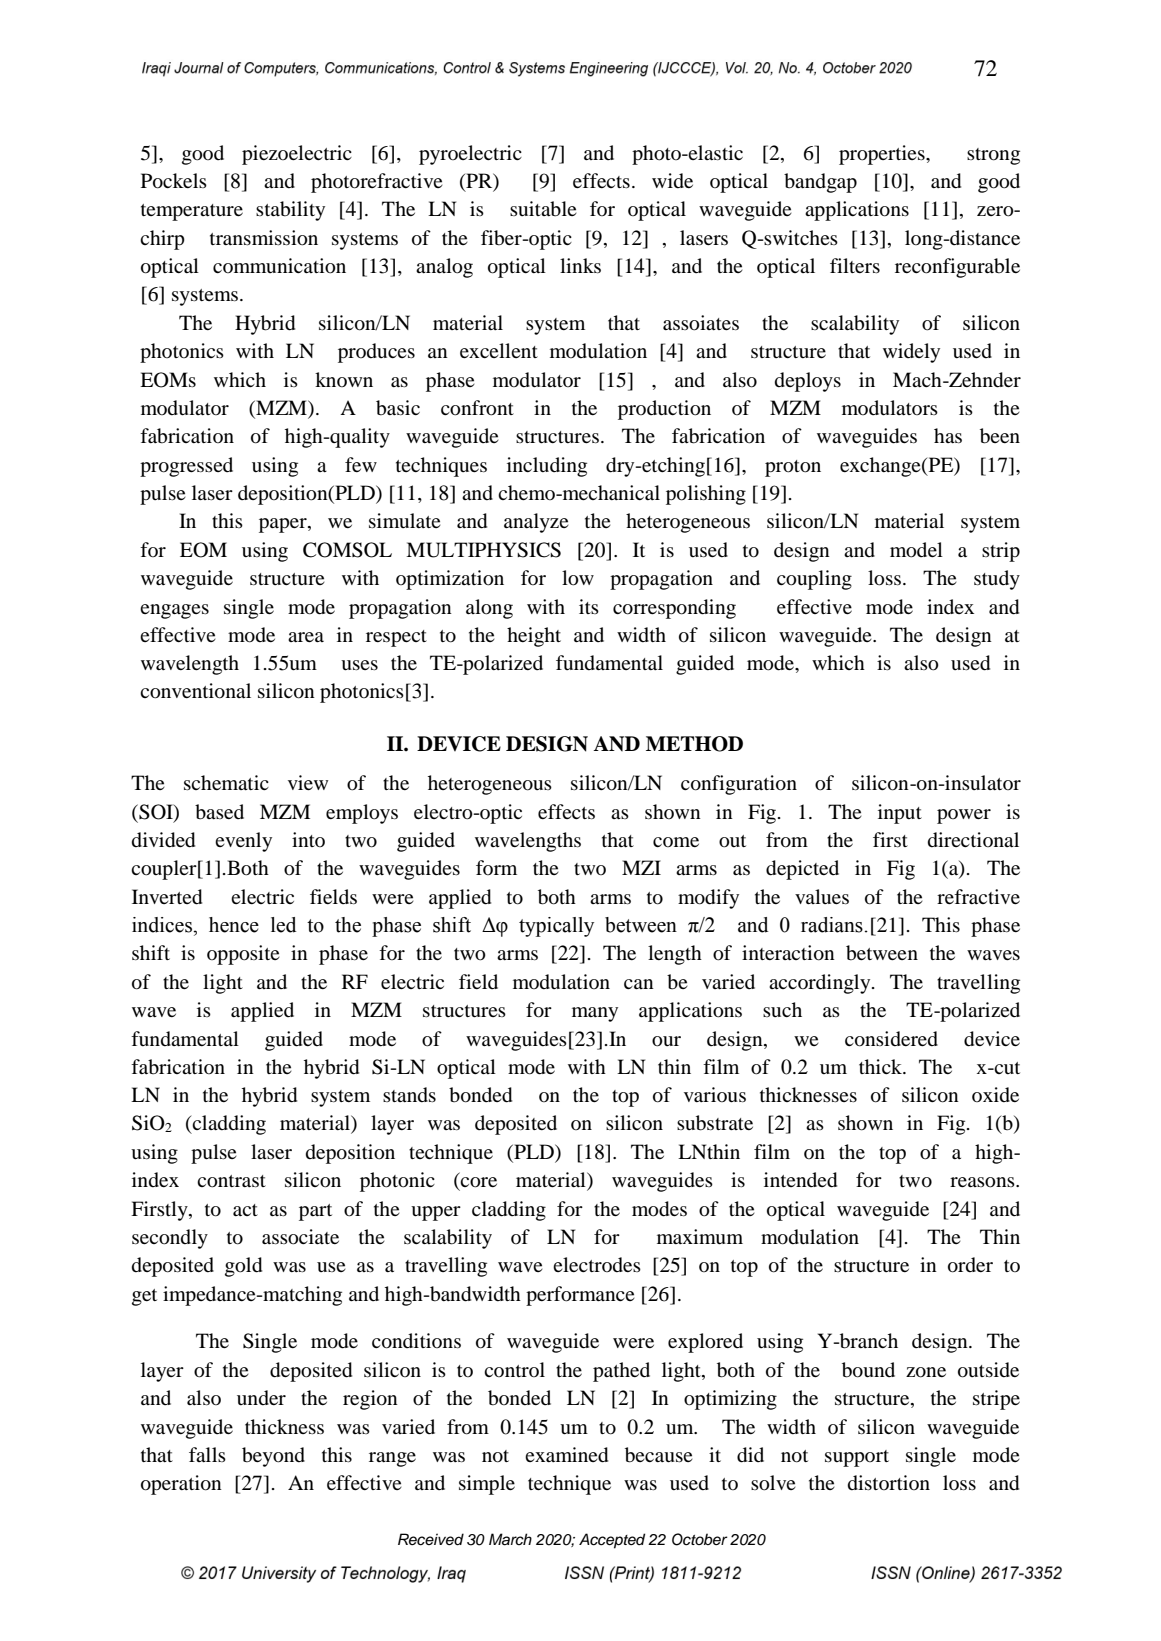 The width and height of the page is (1161, 1641). What do you see at coordinates (243, 842) in the page?
I see `evenly` at bounding box center [243, 842].
